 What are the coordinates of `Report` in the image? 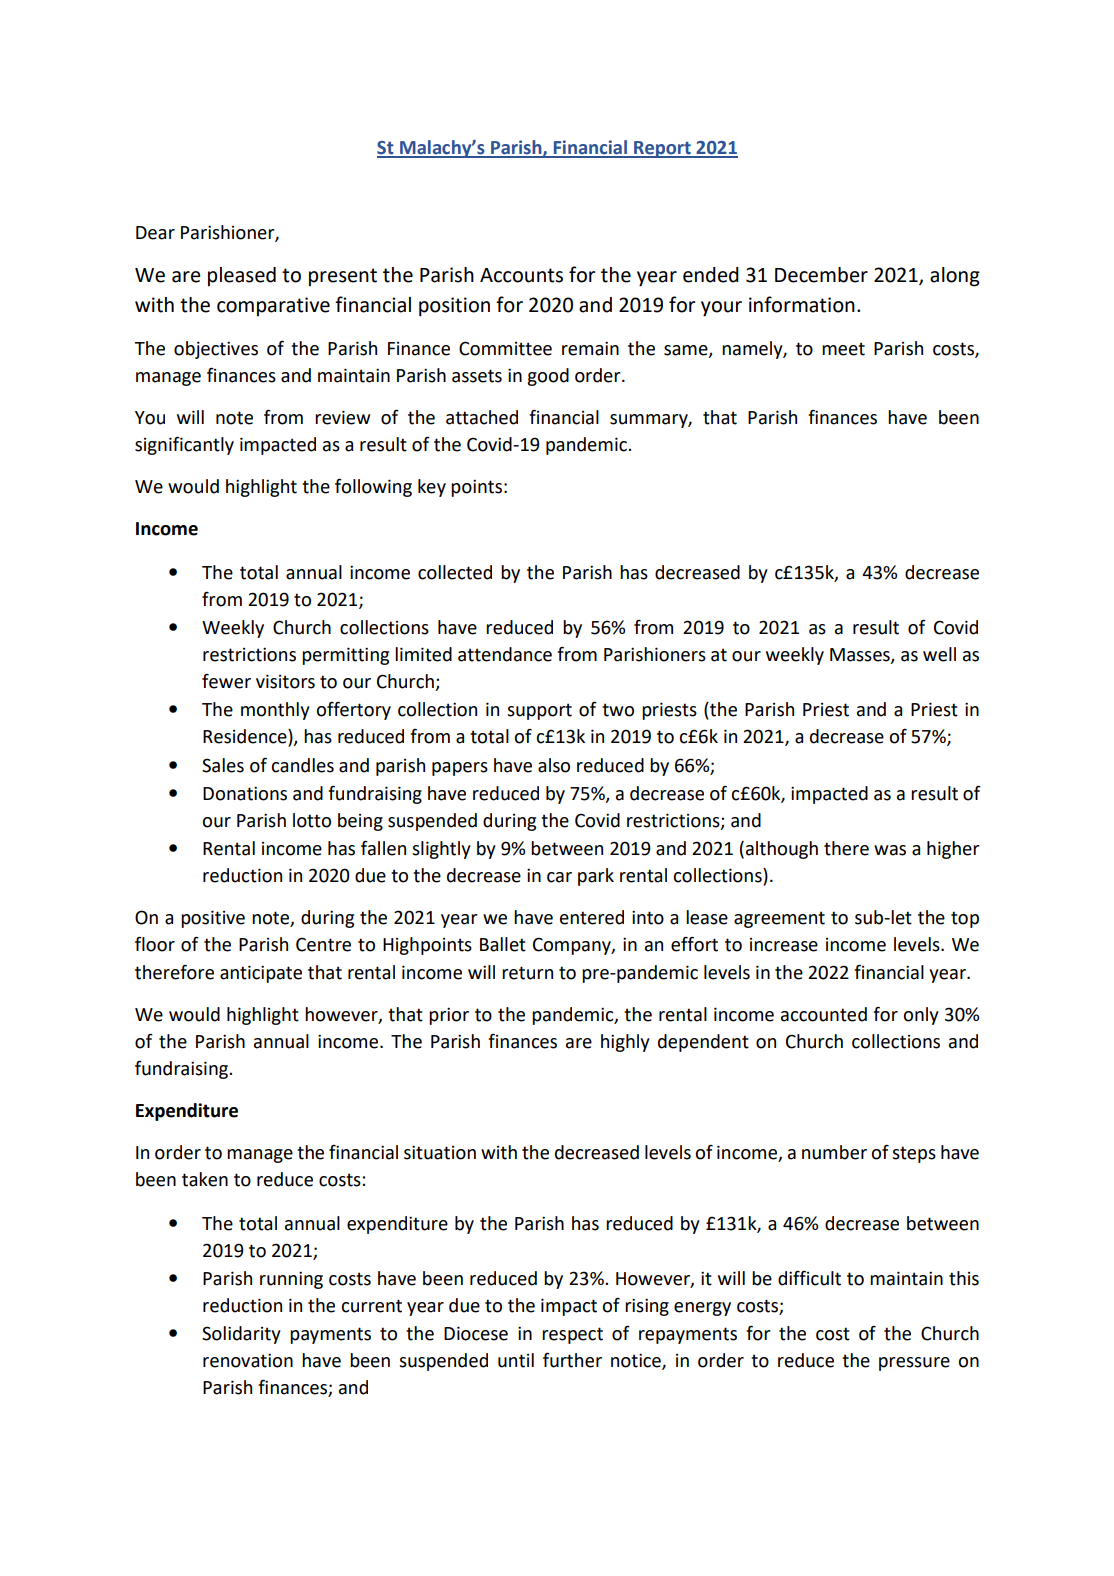 It's located at (662, 149).
